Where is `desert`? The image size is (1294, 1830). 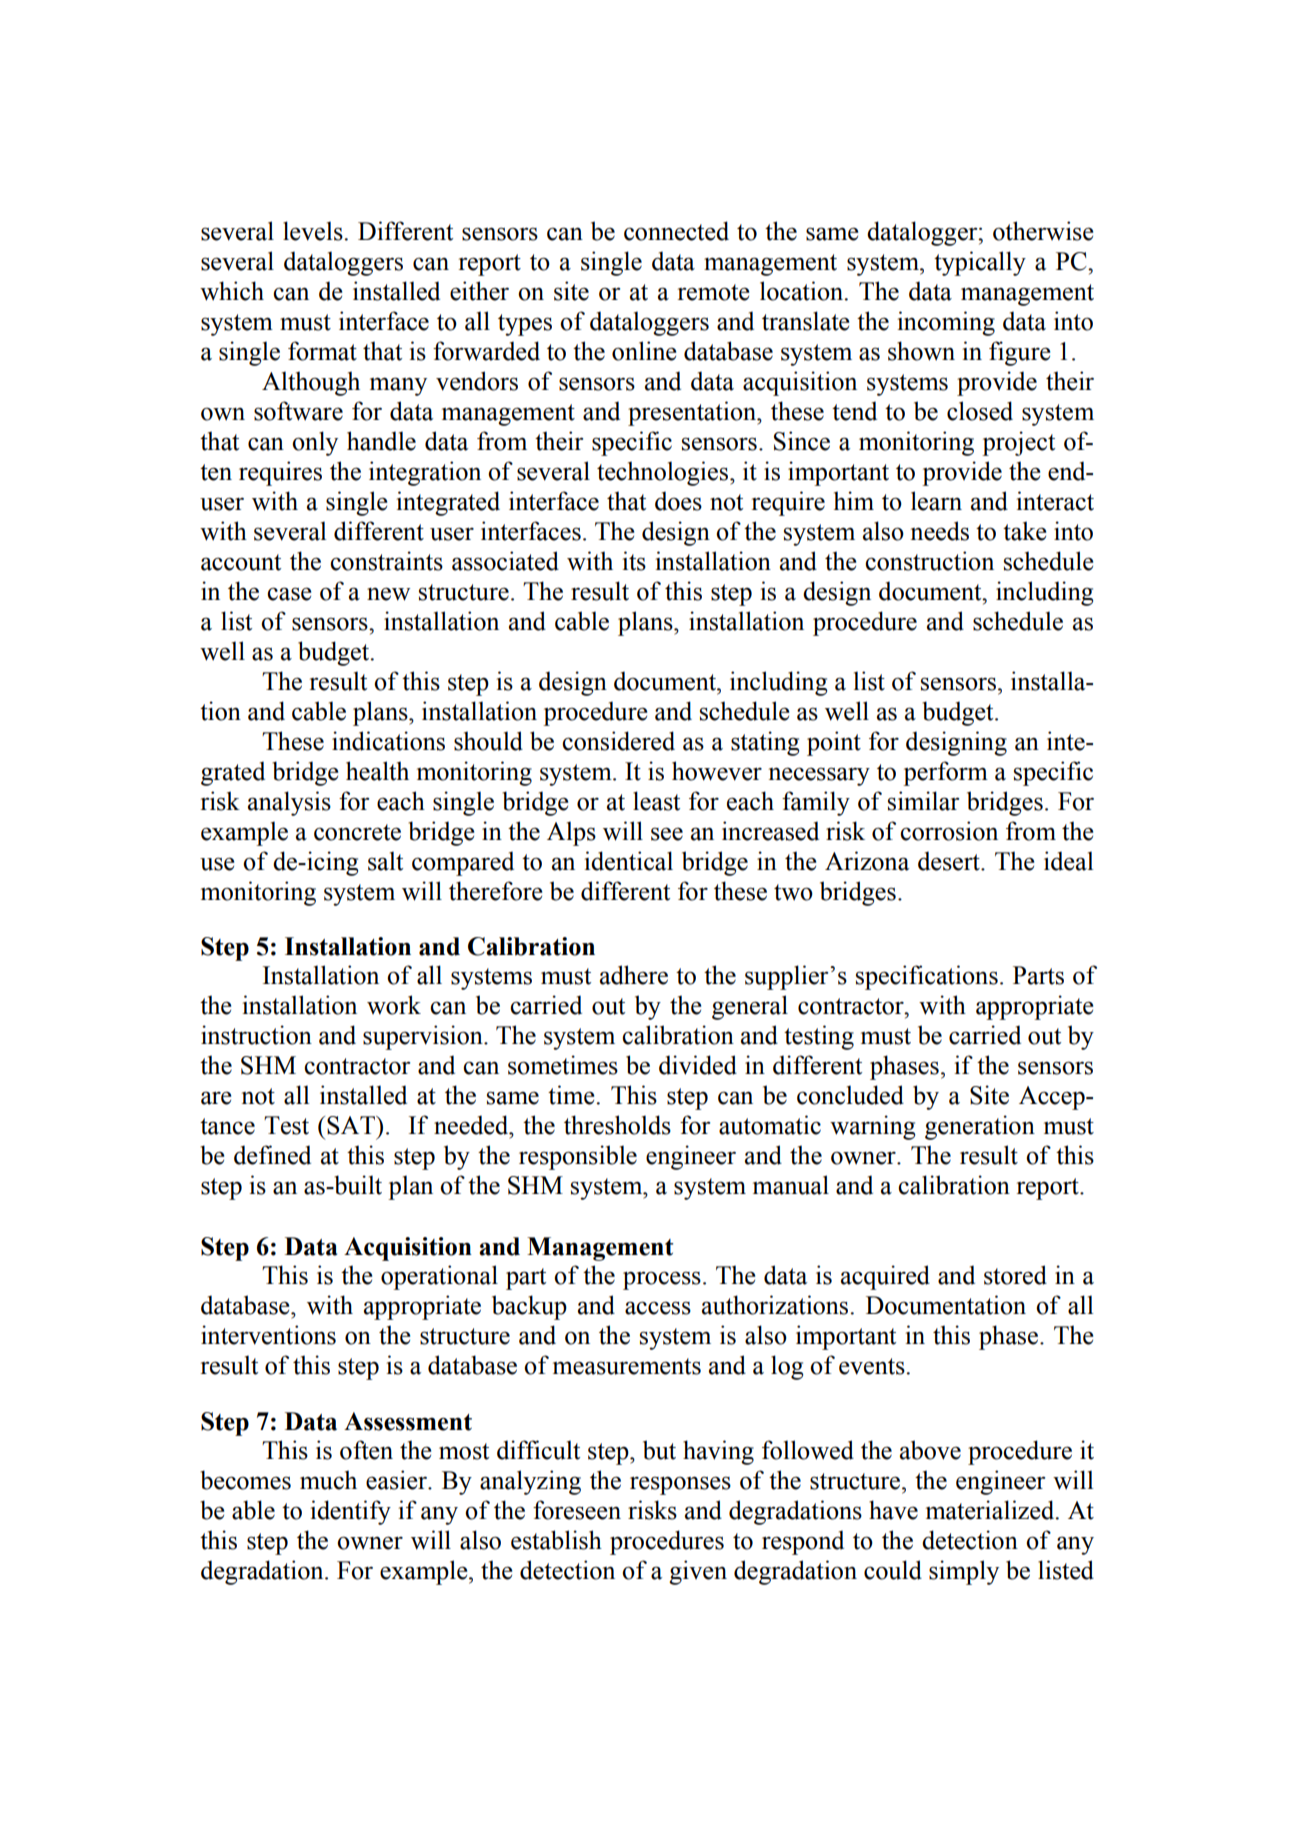
desert is located at coordinates (950, 861).
